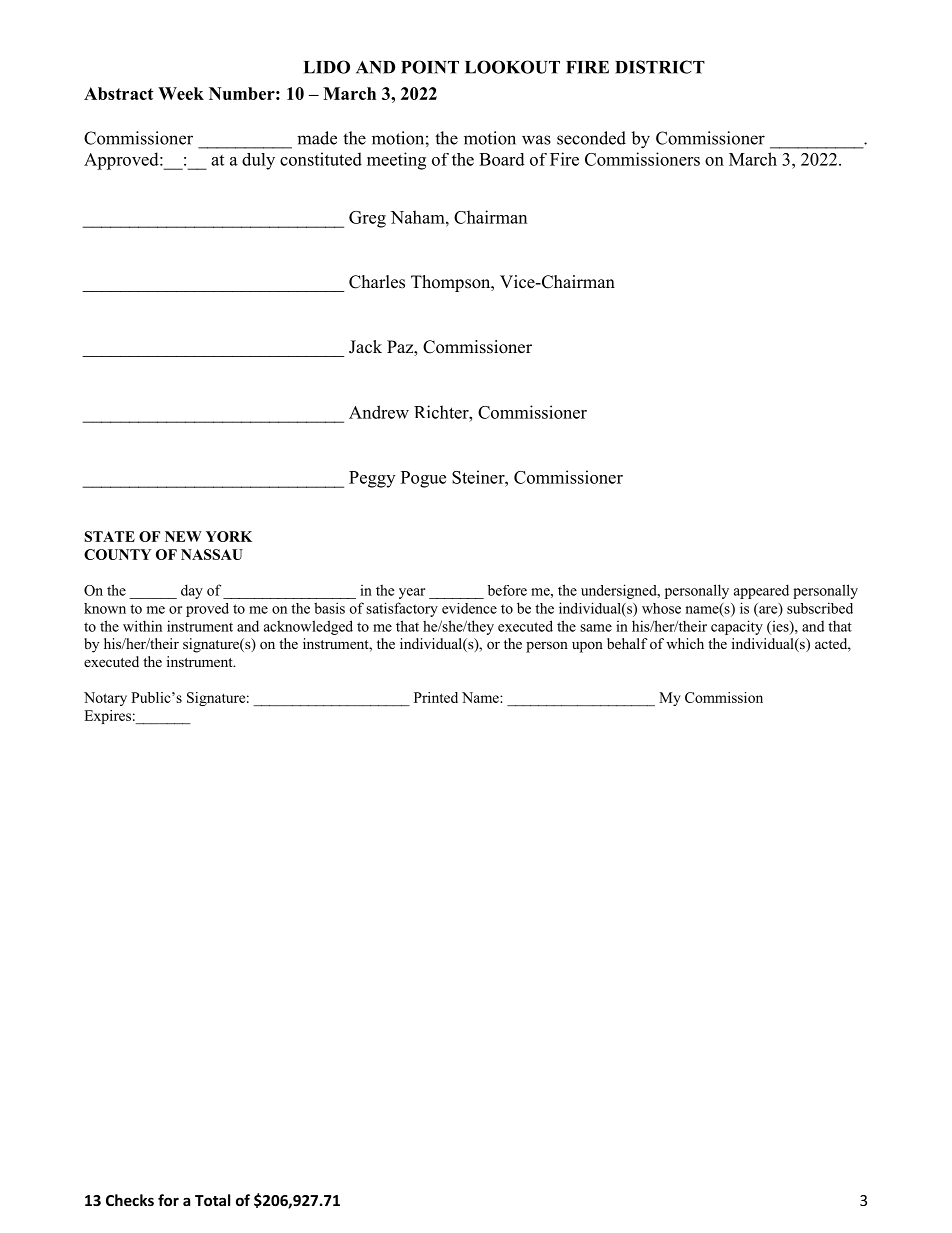  What do you see at coordinates (365, 347) in the page?
I see `Jack` at bounding box center [365, 347].
